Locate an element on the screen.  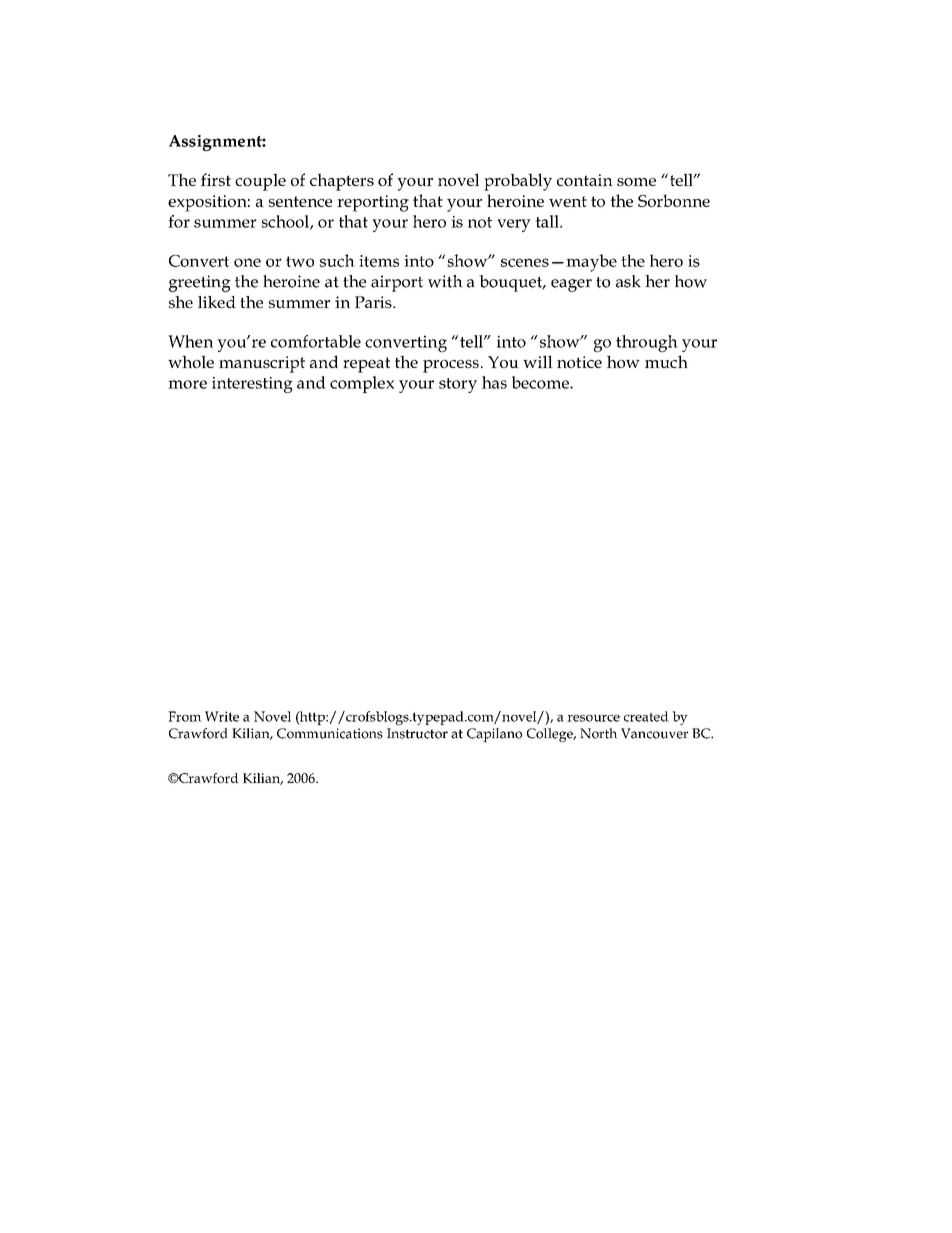
become is located at coordinates (541, 382).
